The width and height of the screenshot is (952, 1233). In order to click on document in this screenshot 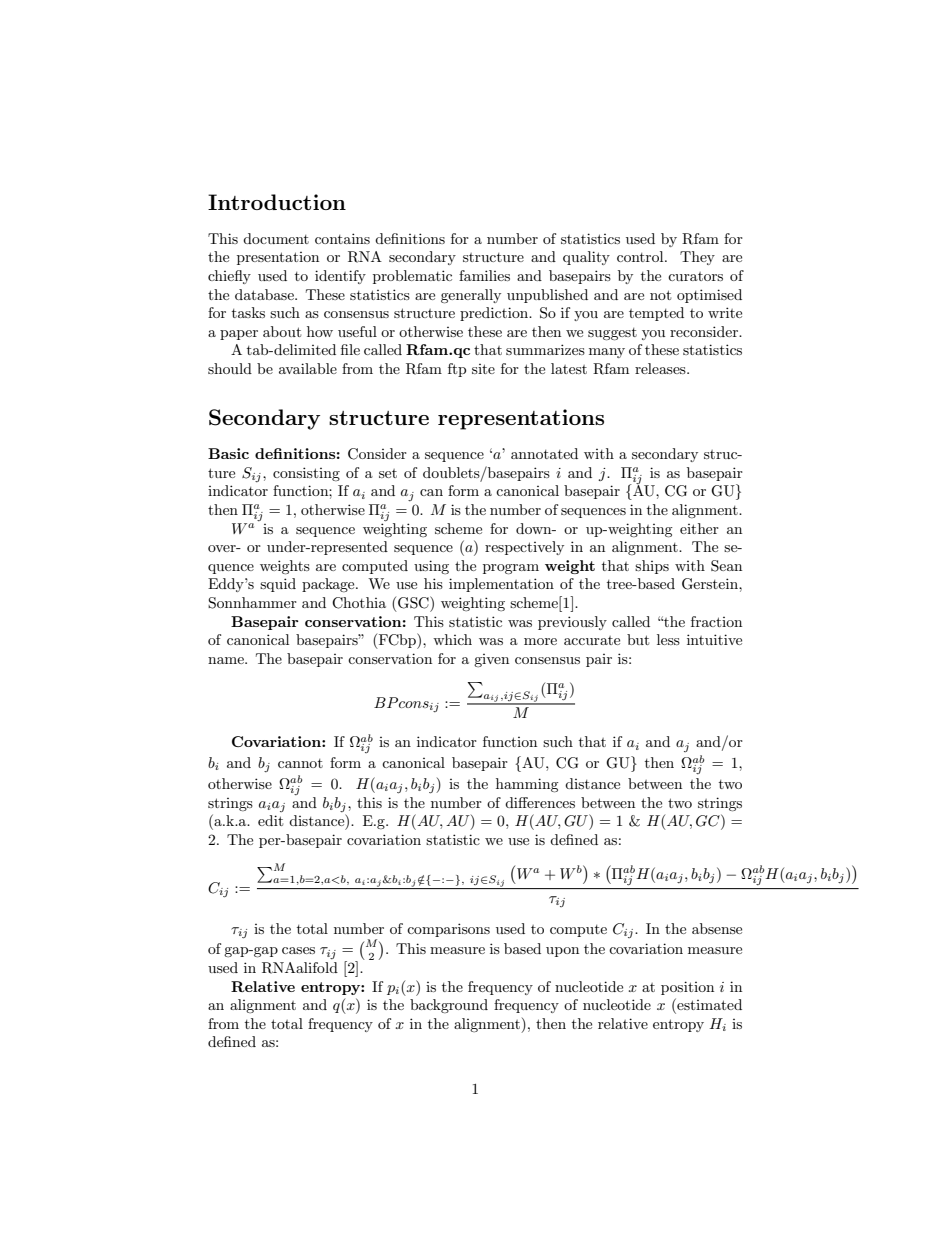, I will do `click(276, 238)`.
